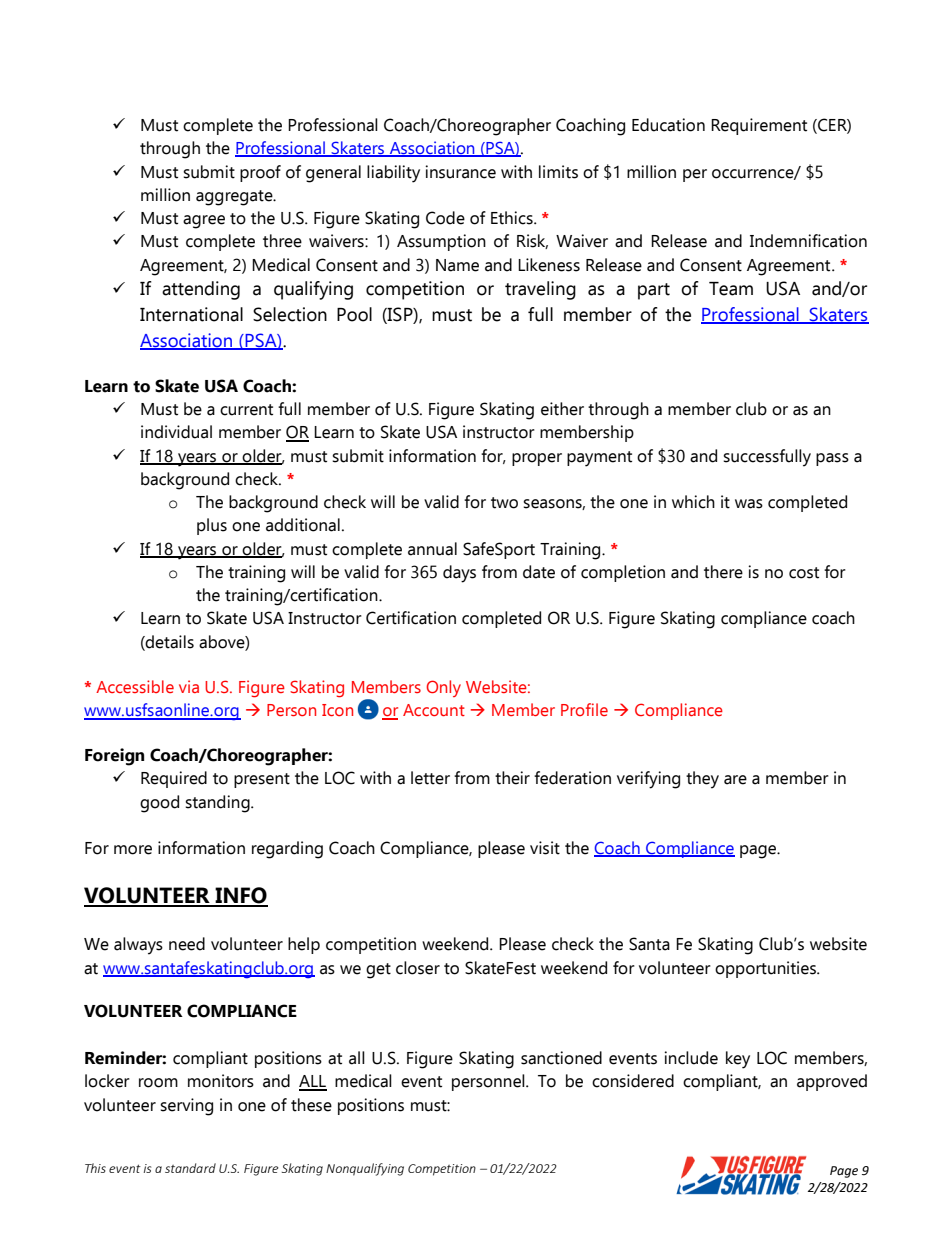 This screenshot has width=952, height=1233. I want to click on insurance, so click(460, 172).
